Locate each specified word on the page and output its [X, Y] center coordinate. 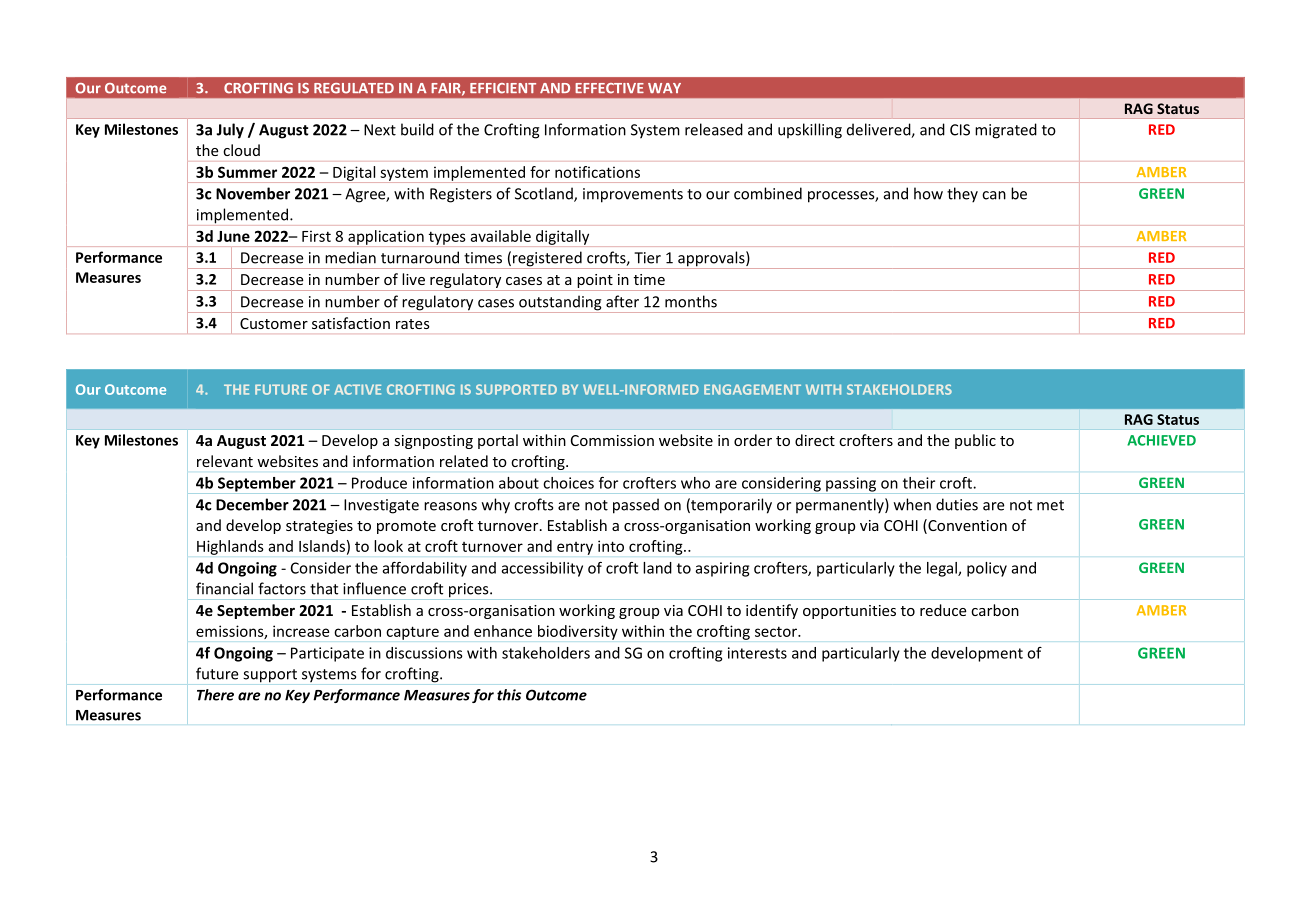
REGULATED [354, 88]
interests [757, 653]
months [691, 301]
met [1050, 505]
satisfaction [351, 323]
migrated [1006, 131]
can [994, 195]
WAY [664, 88]
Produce [379, 483]
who [695, 483]
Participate [327, 654]
